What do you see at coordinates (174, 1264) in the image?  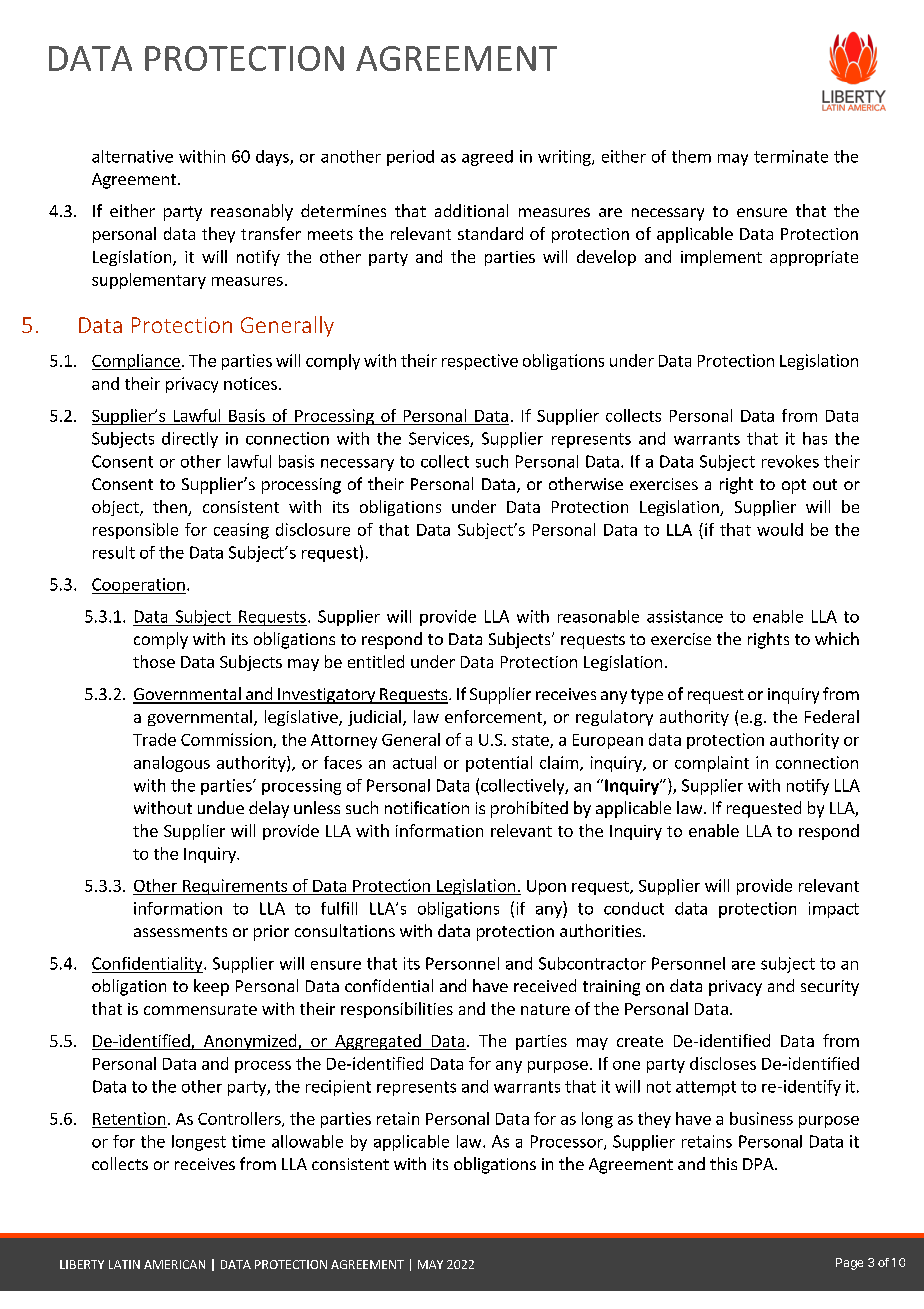 I see `AMERICAN` at bounding box center [174, 1264].
